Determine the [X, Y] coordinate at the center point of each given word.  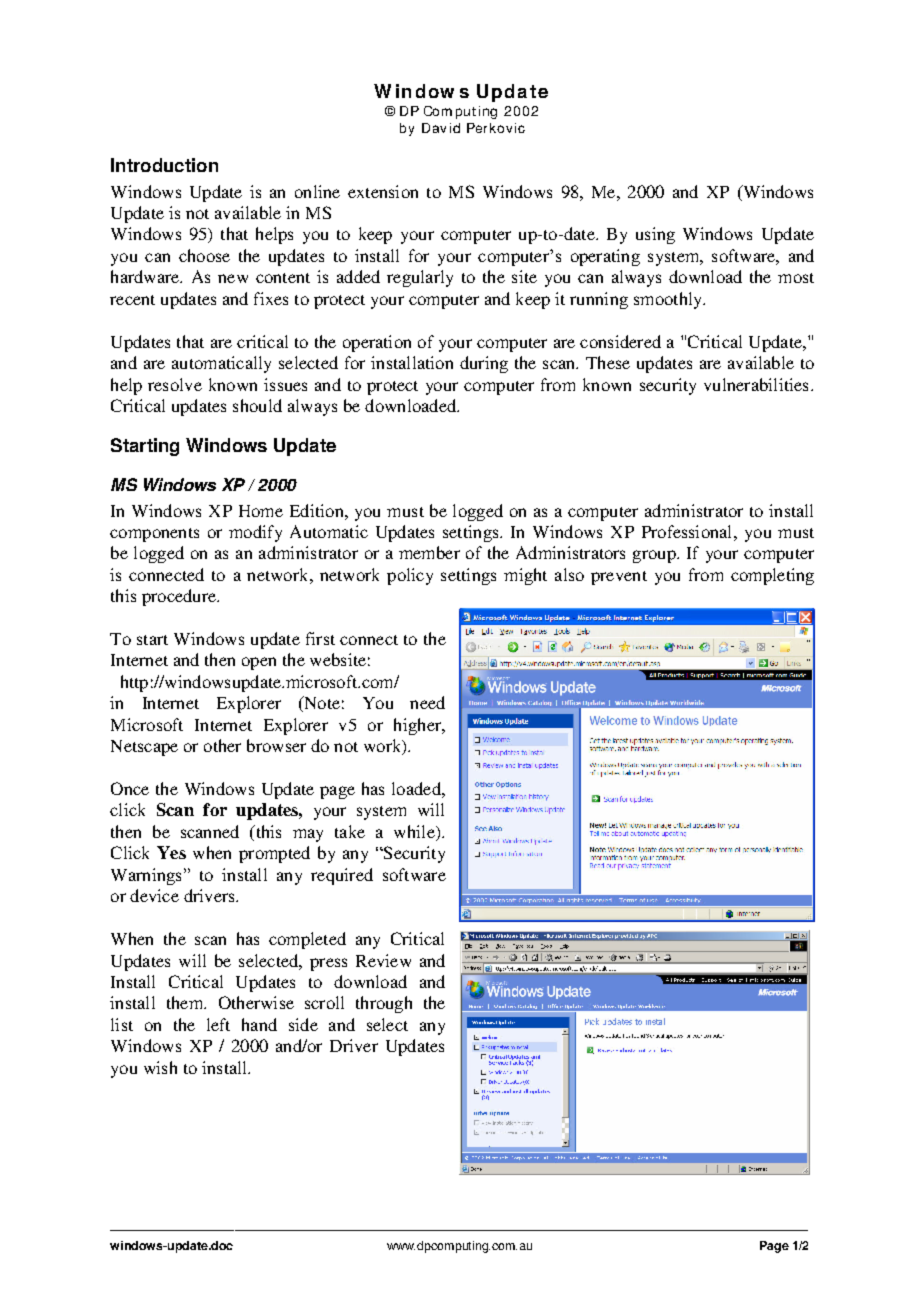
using [655, 235]
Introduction [164, 165]
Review [383, 960]
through [384, 1004]
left [218, 1024]
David [441, 128]
